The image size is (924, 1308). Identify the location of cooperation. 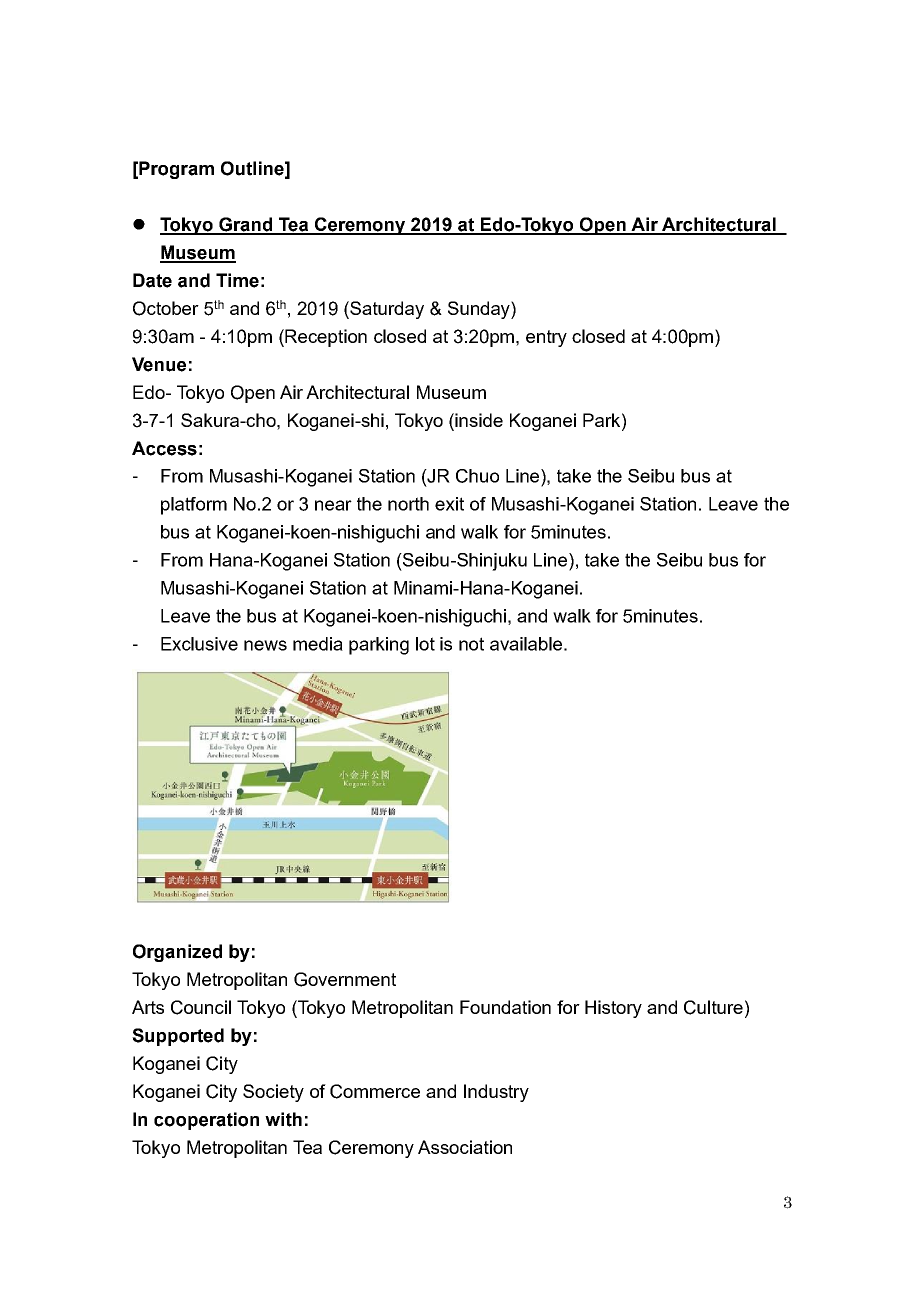
(206, 1121).
